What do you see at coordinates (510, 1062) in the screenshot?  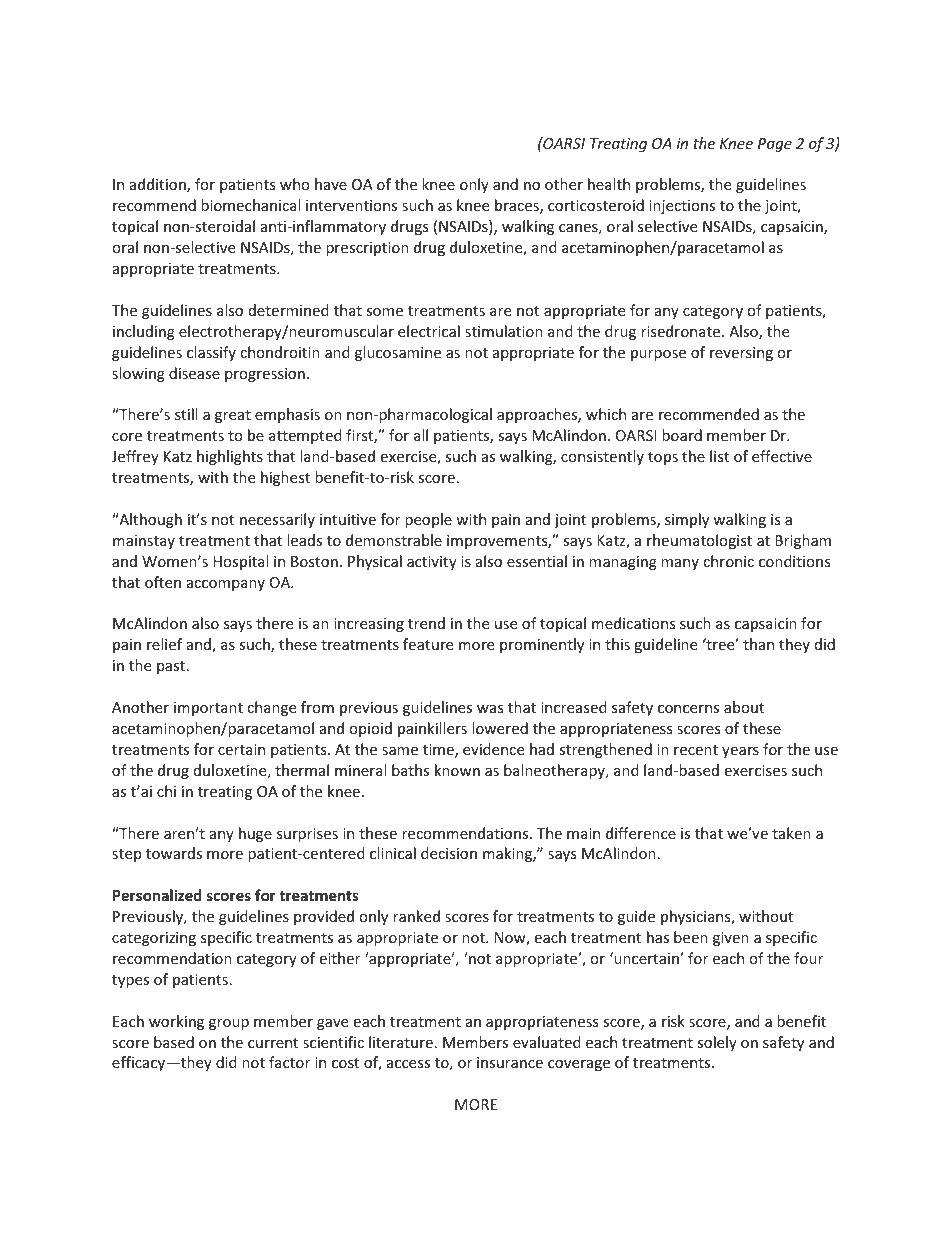 I see `insurance` at bounding box center [510, 1062].
